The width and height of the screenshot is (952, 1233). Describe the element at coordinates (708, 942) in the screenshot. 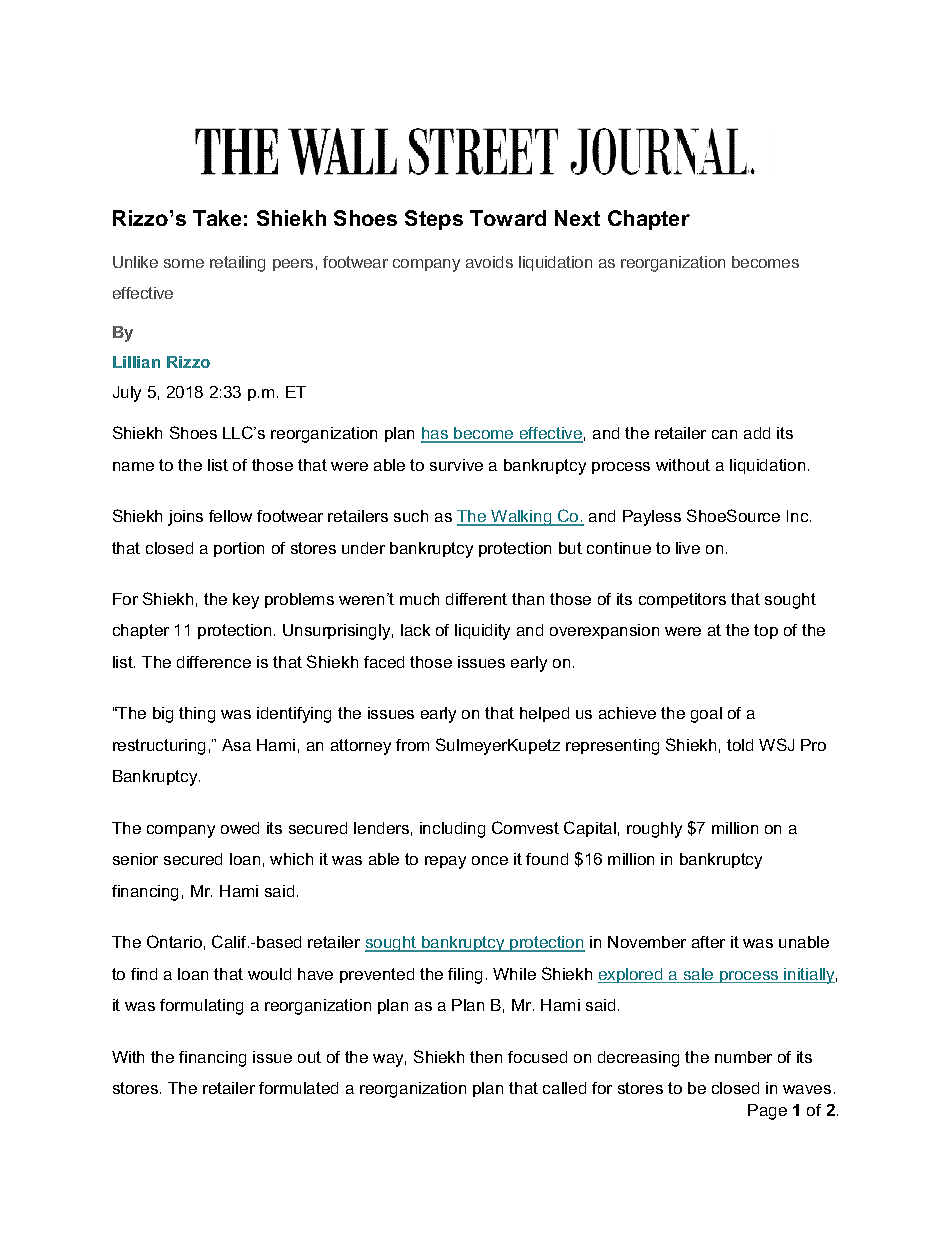

I see `after` at that location.
